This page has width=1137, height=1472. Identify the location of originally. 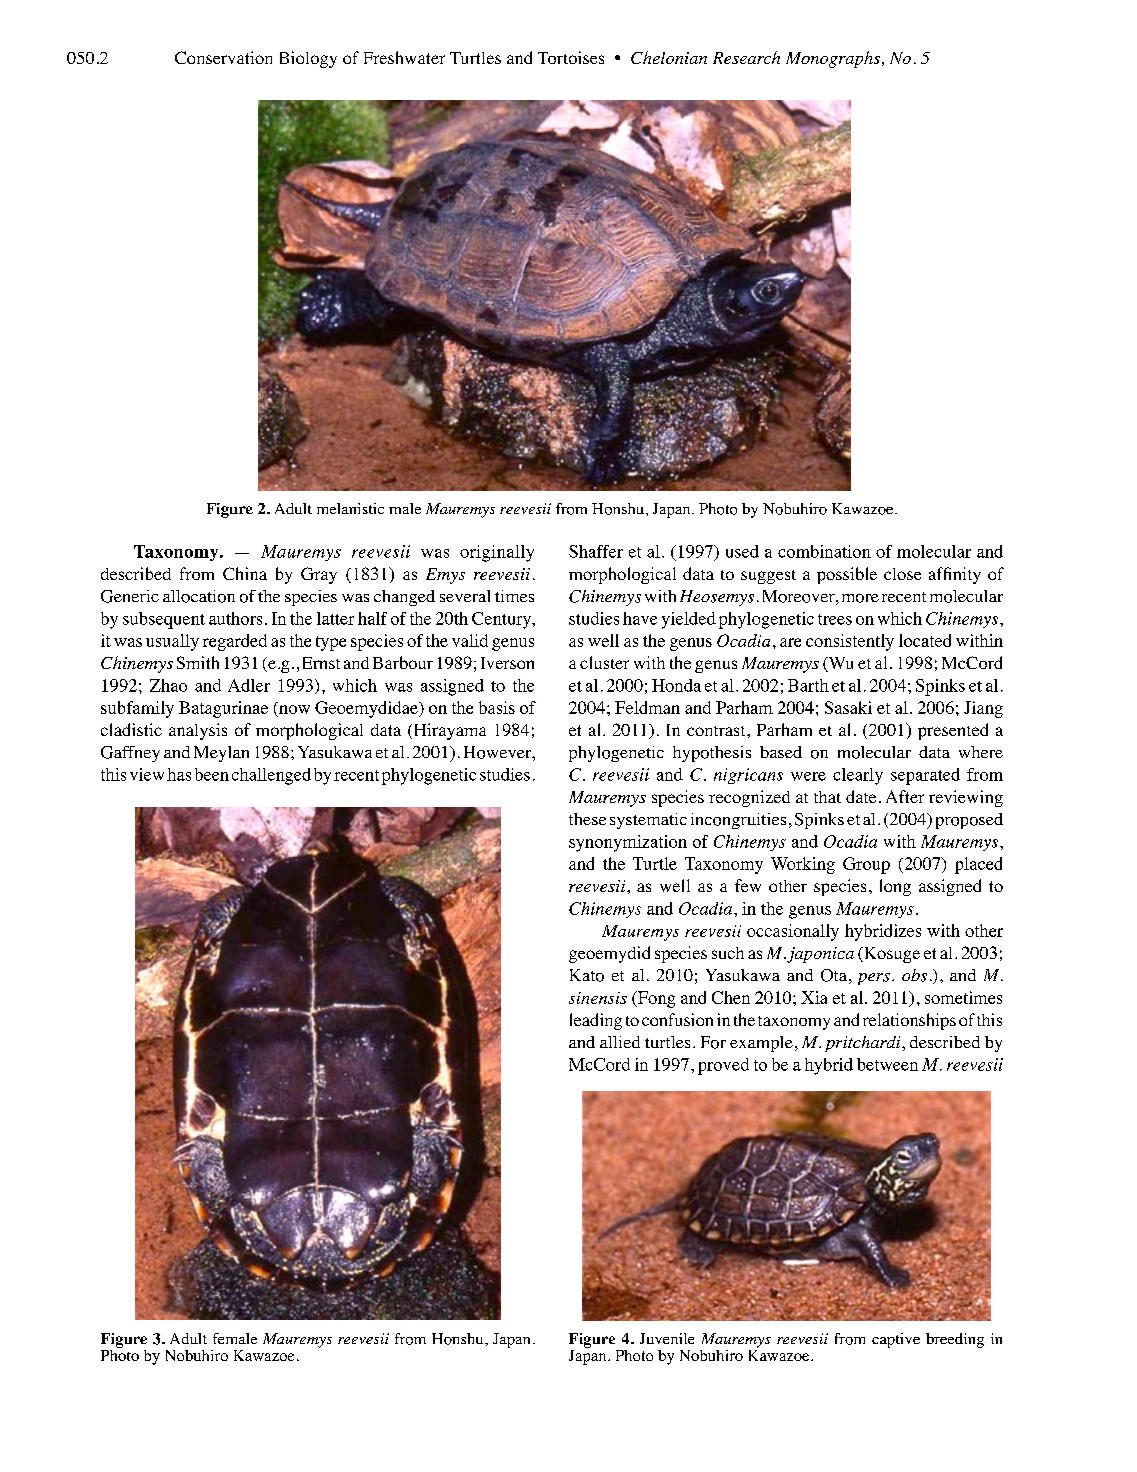
(497, 553).
